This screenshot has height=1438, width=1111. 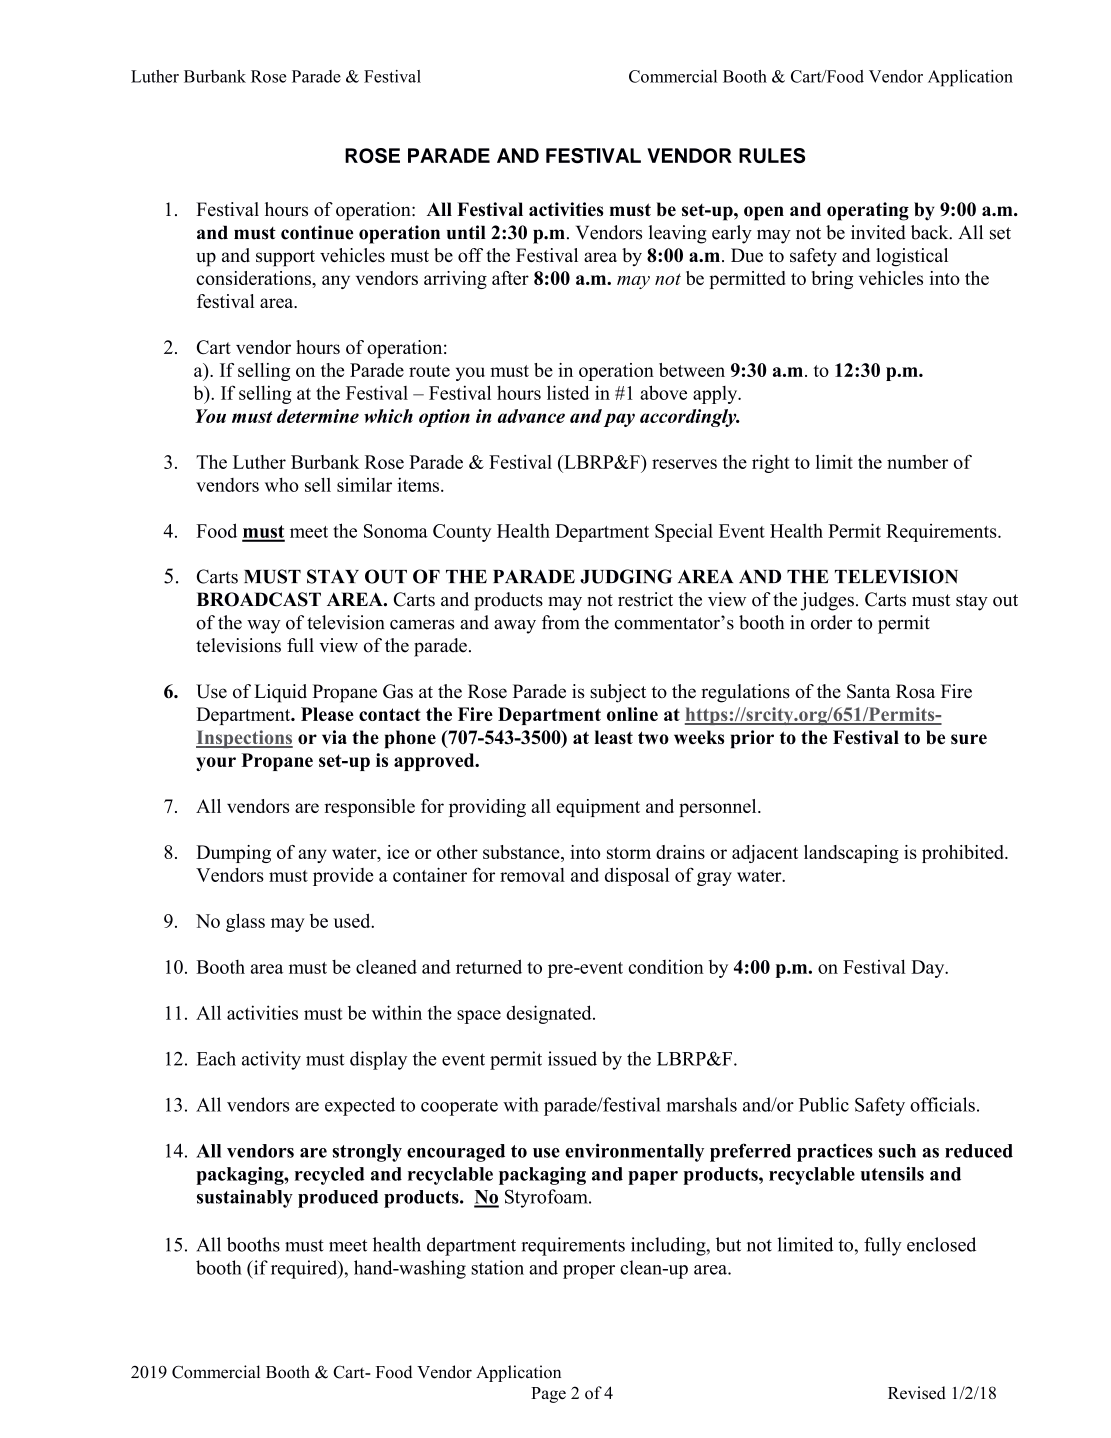 What do you see at coordinates (548, 1395) in the screenshot?
I see `Page` at bounding box center [548, 1395].
